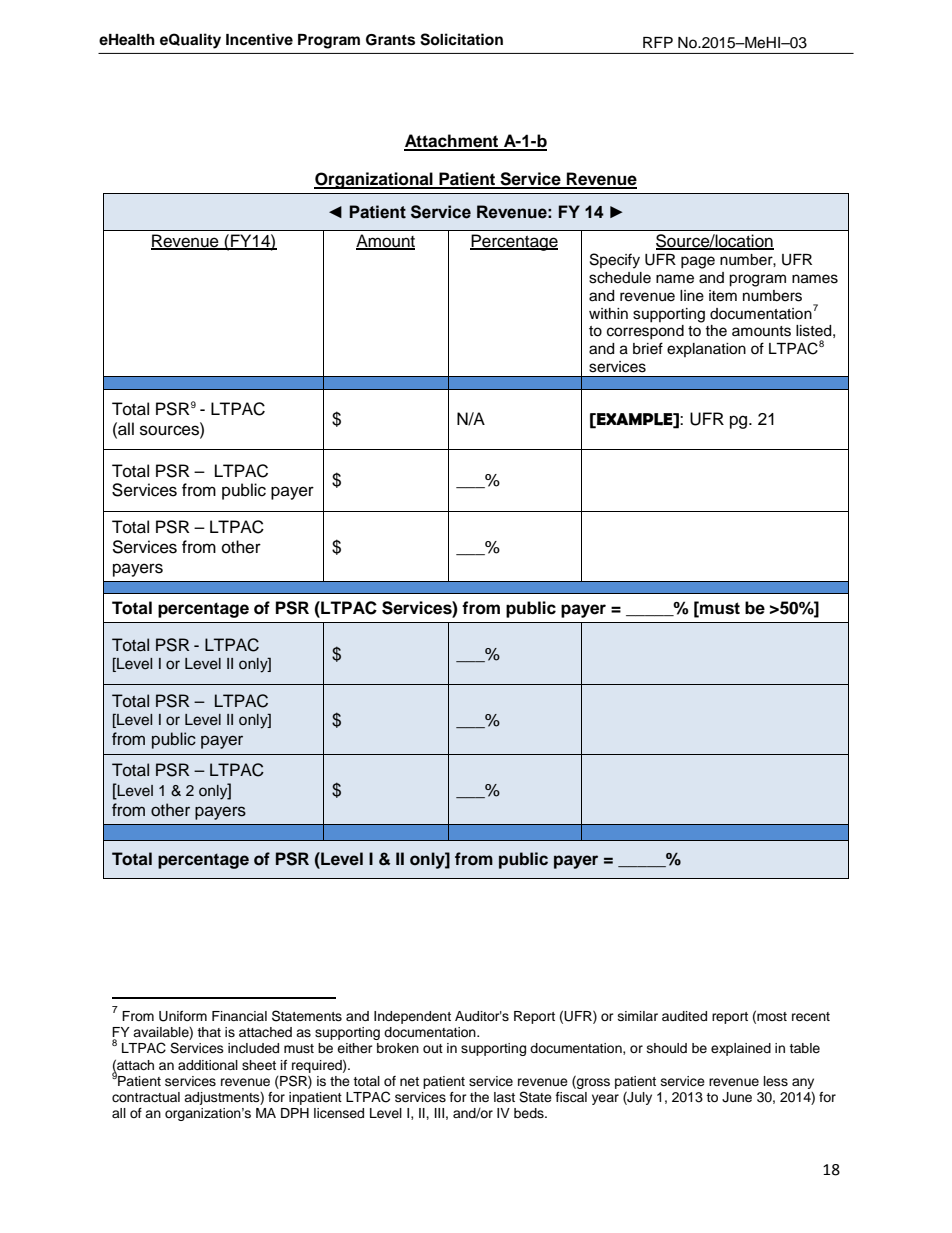 Image resolution: width=952 pixels, height=1233 pixels. Describe the element at coordinates (737, 1097) in the screenshot. I see `June` at that location.
